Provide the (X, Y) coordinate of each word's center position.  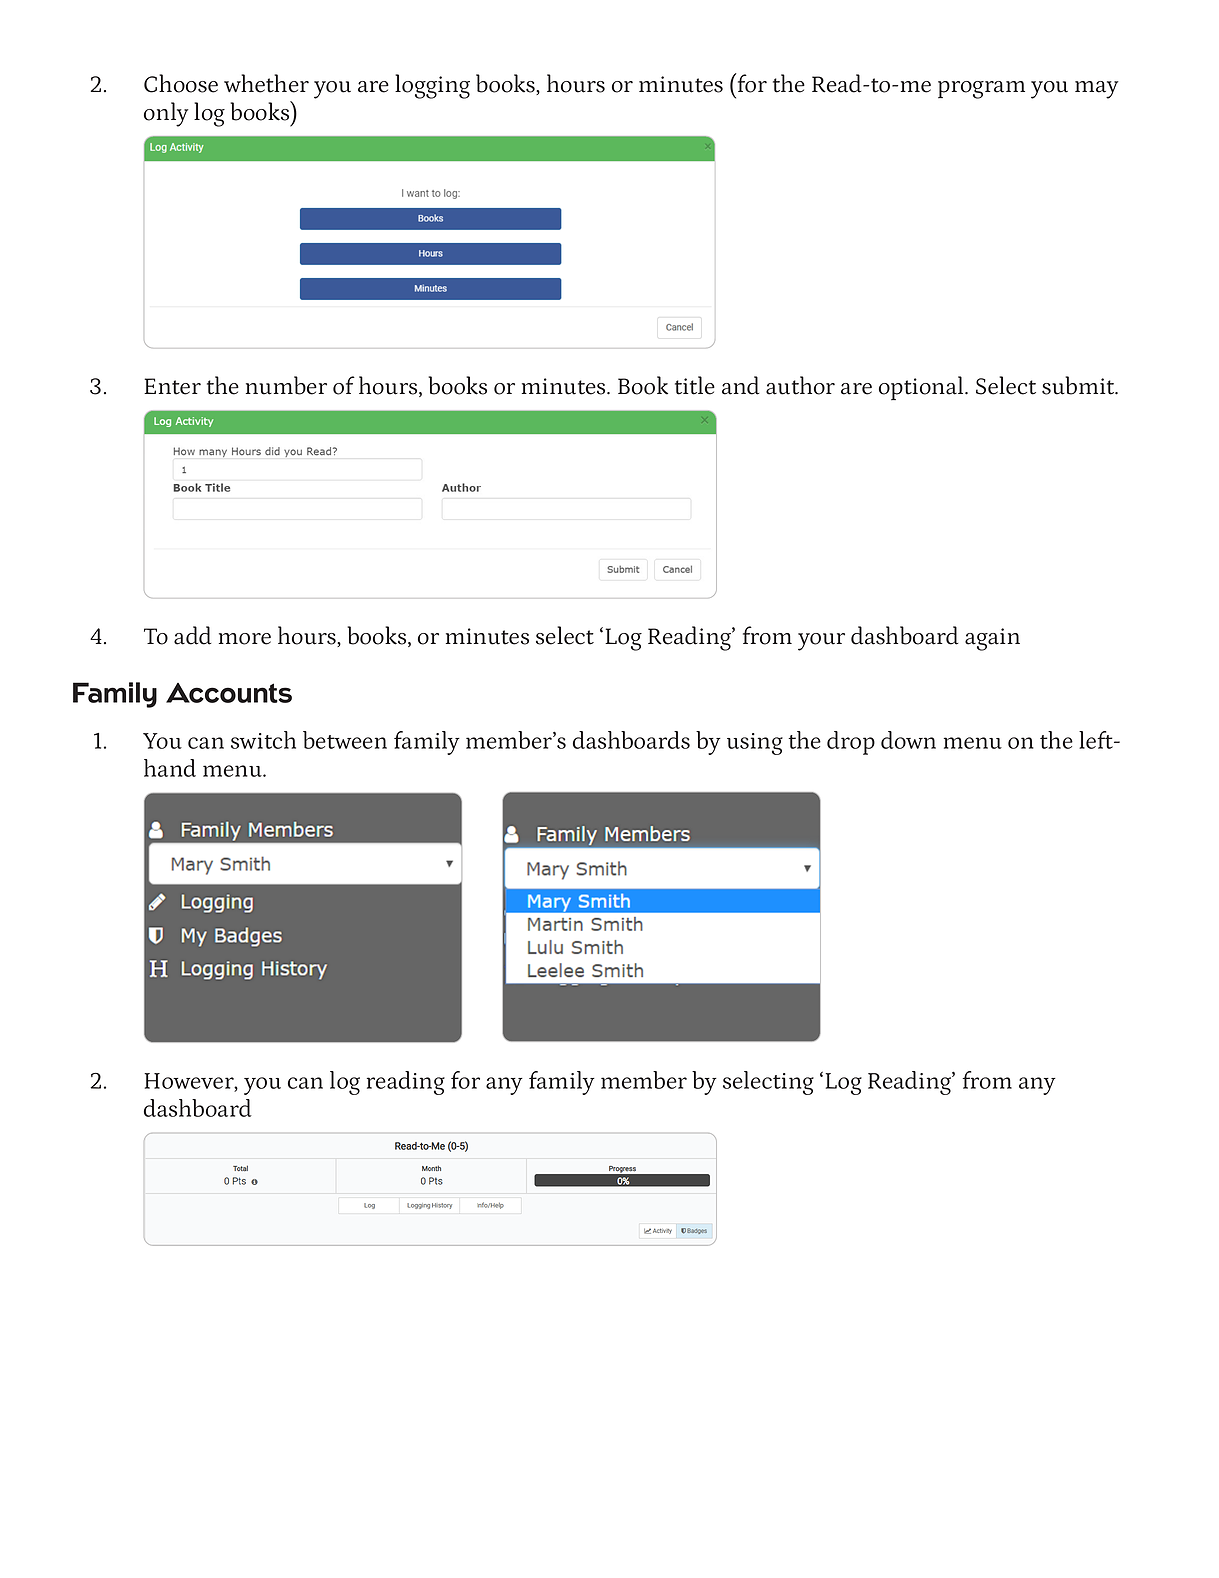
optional (922, 388)
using (755, 744)
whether (266, 83)
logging (432, 86)
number (286, 385)
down (908, 740)
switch (263, 740)
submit (1079, 385)
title (695, 385)
